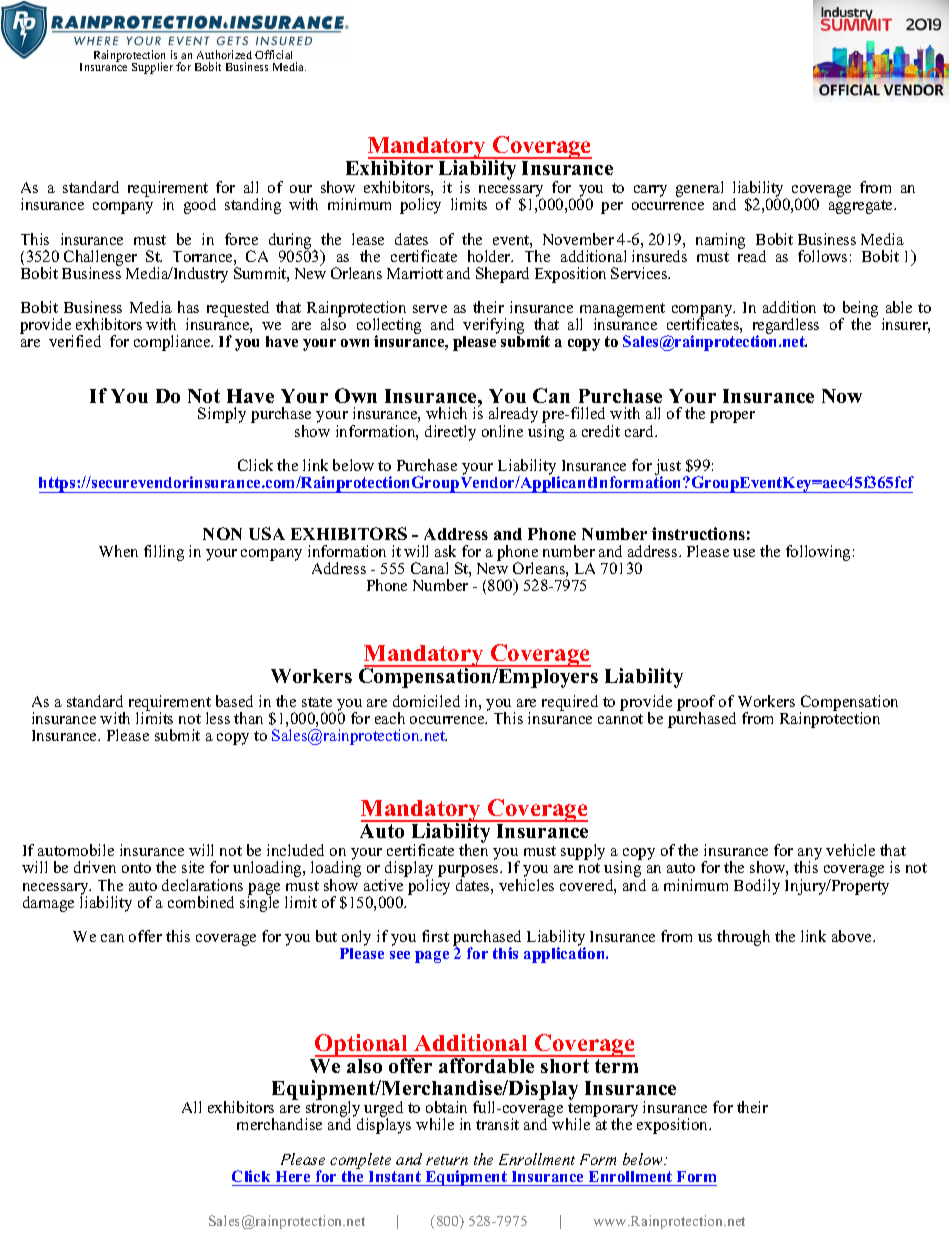  What do you see at coordinates (293, 1176) in the page?
I see `Here` at bounding box center [293, 1176].
